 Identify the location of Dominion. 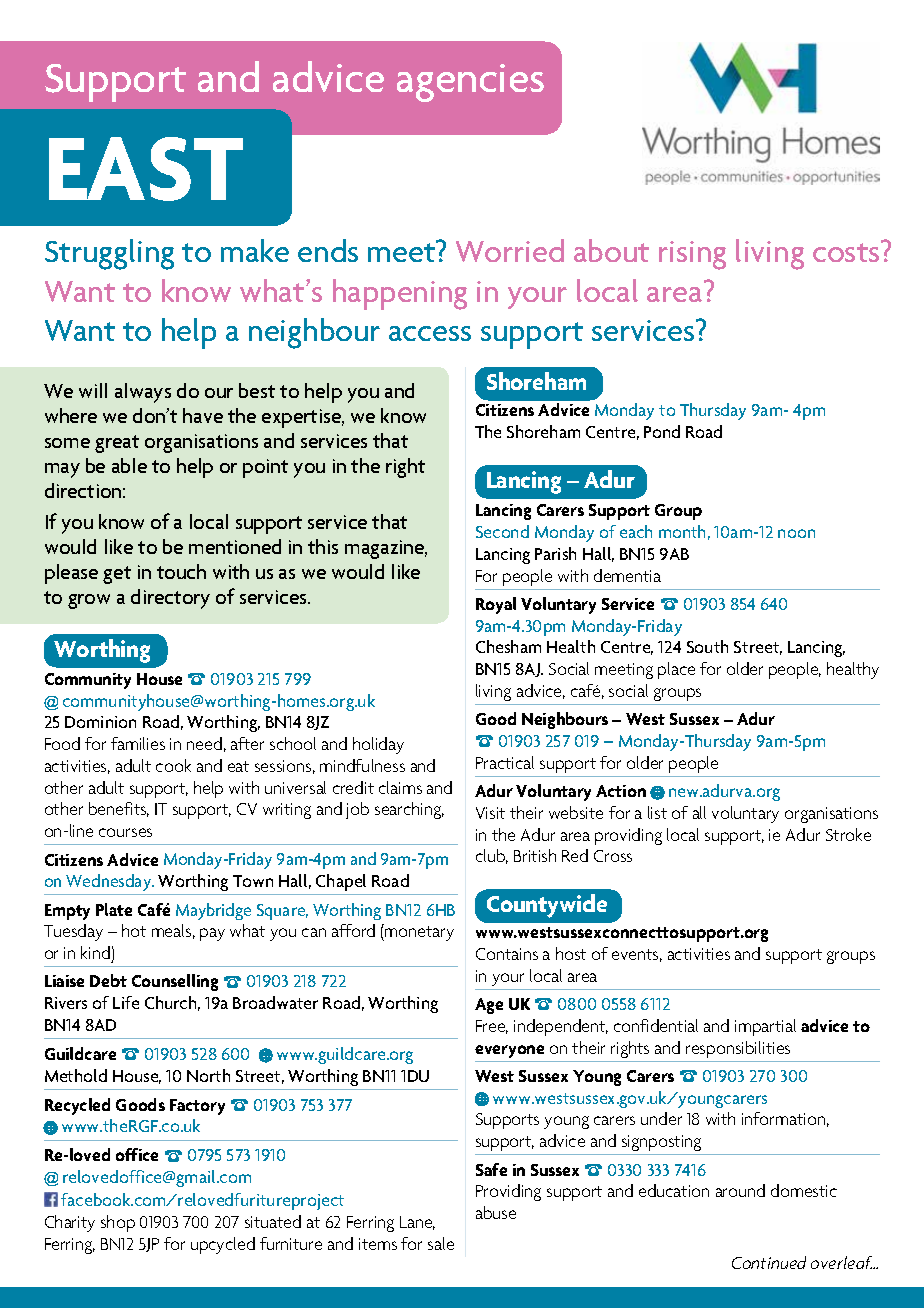
(100, 722).
